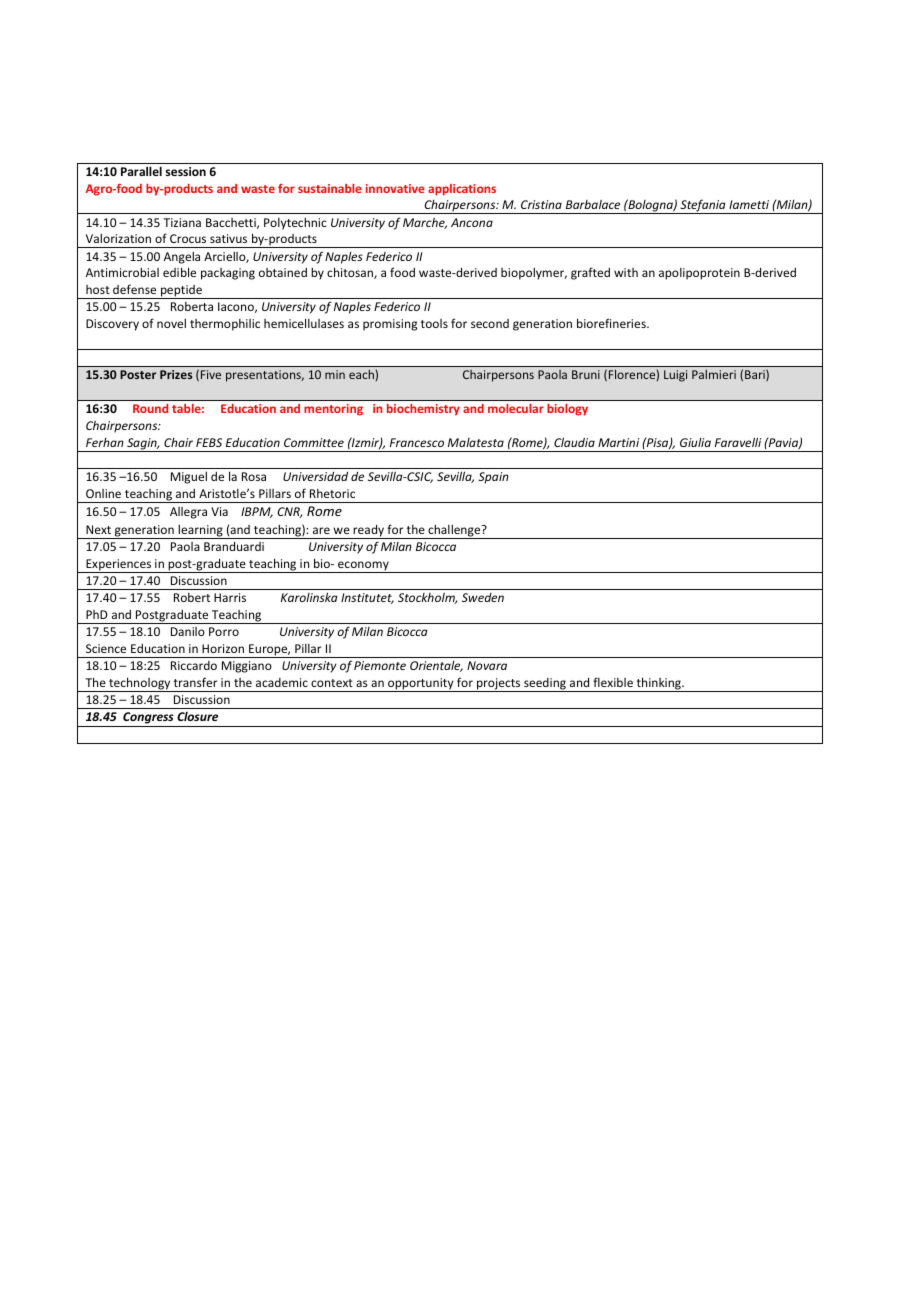 This image has height=1308, width=924. I want to click on session, so click(186, 171).
